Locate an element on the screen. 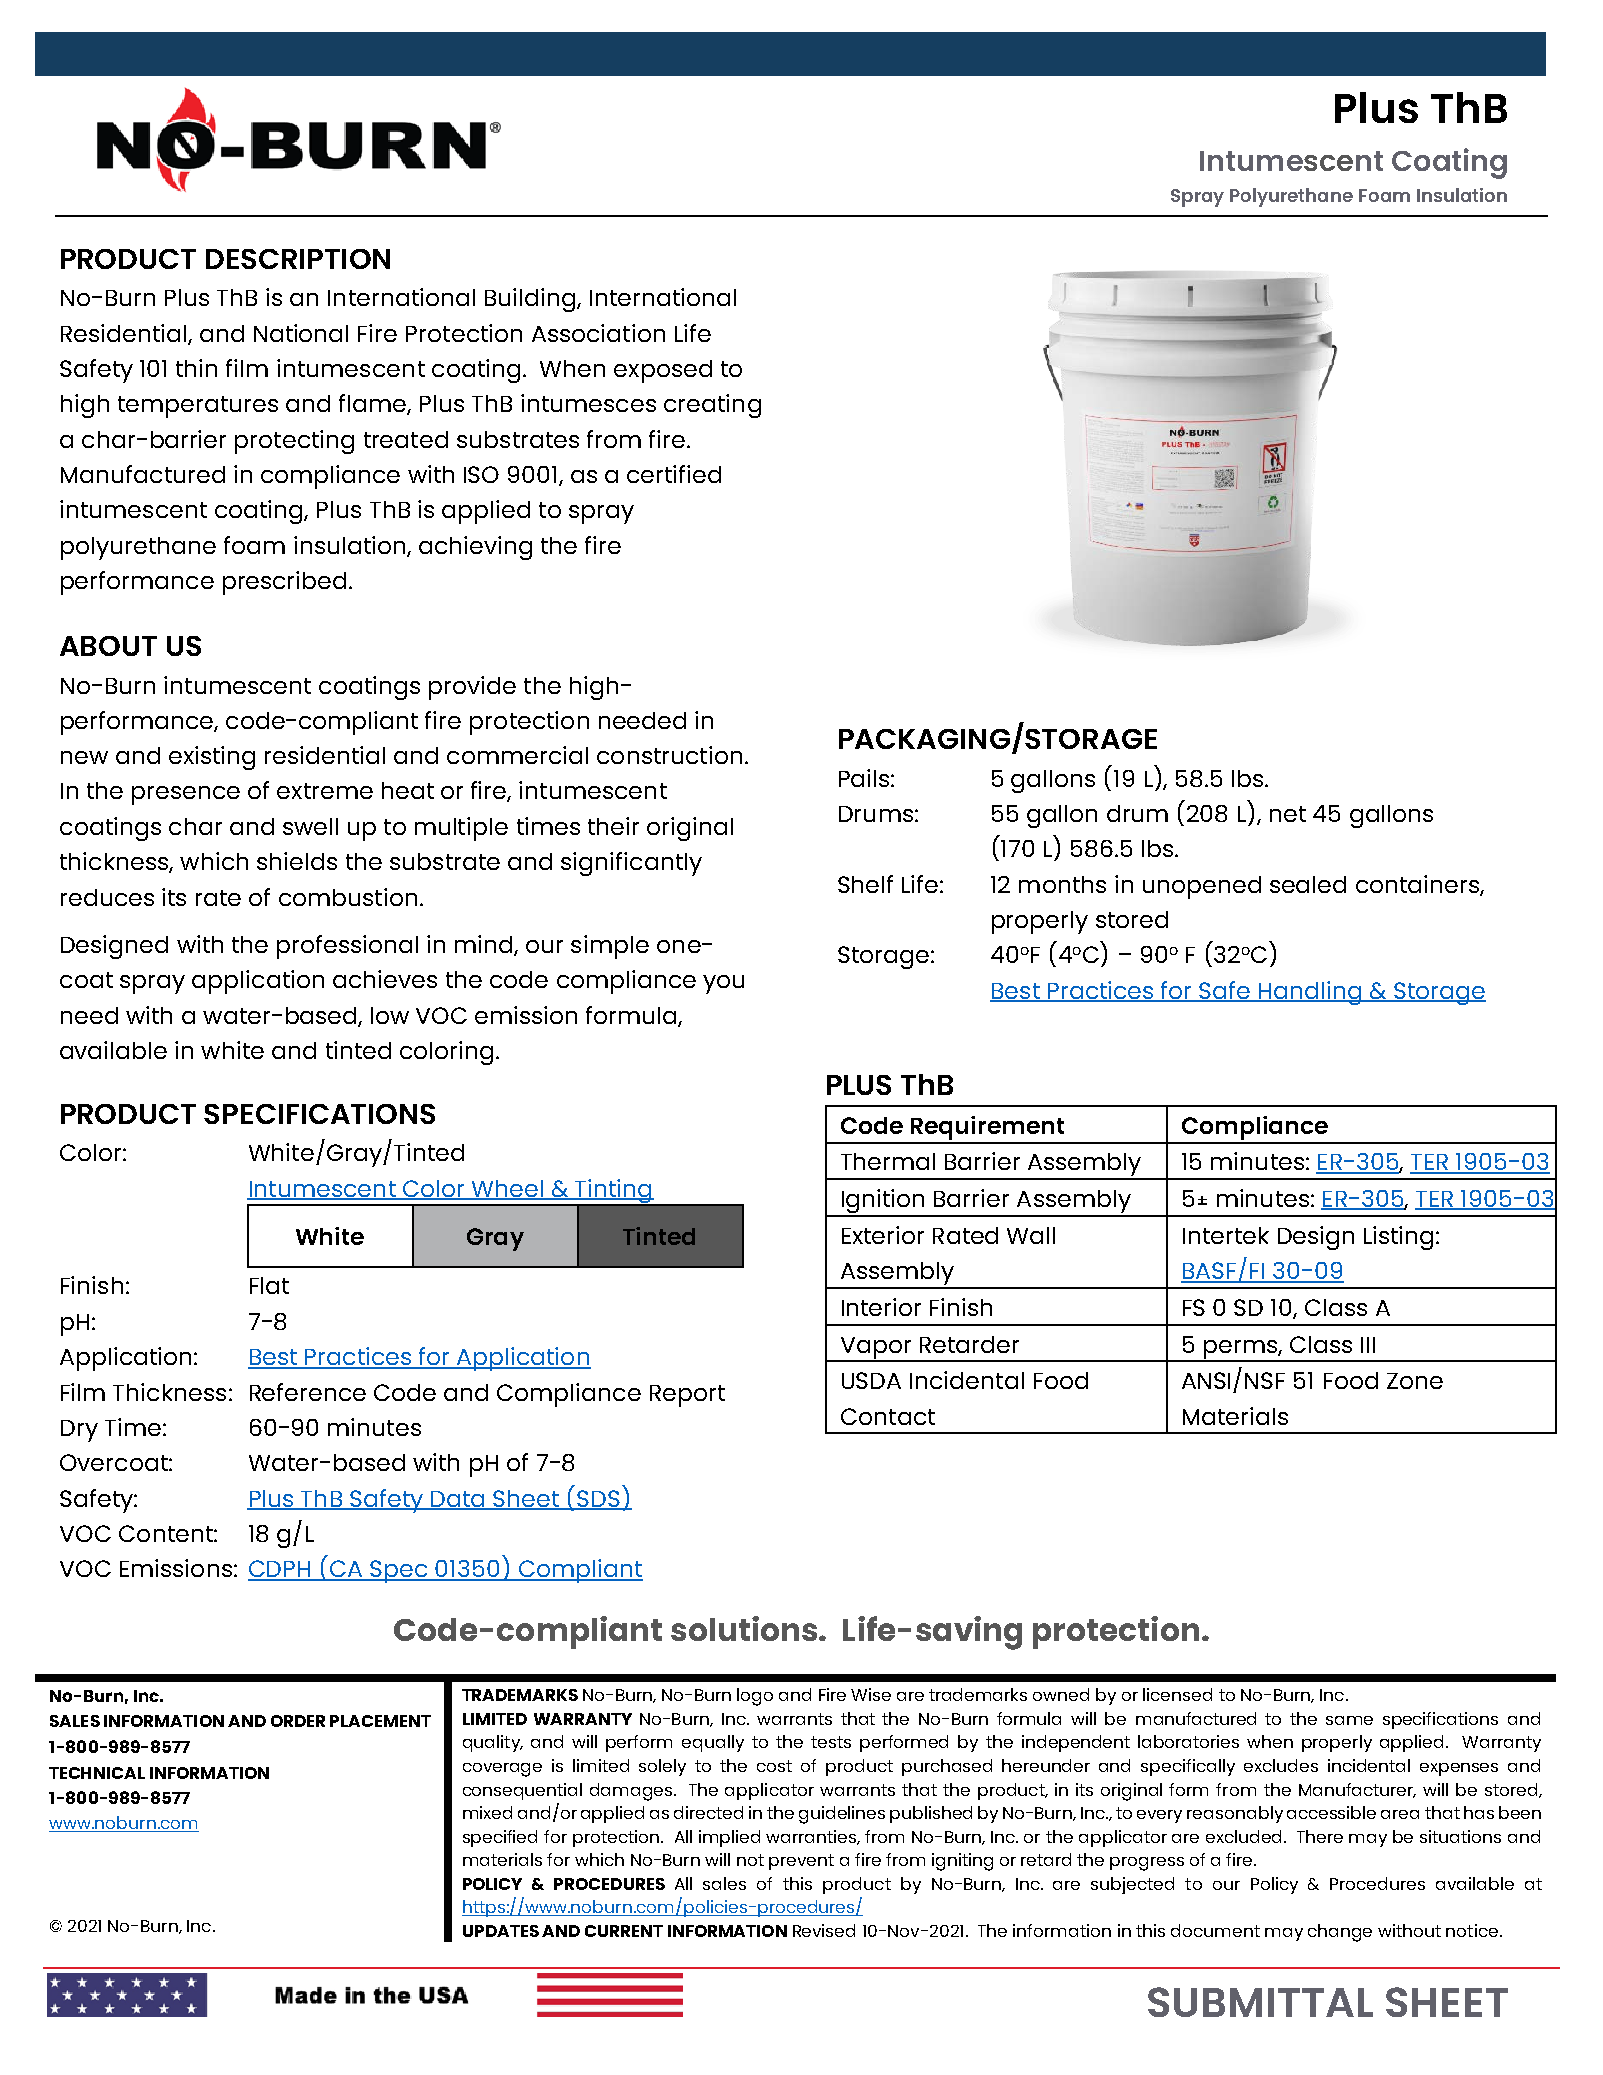 The height and width of the screenshot is (2075, 1603). low is located at coordinates (390, 1015).
